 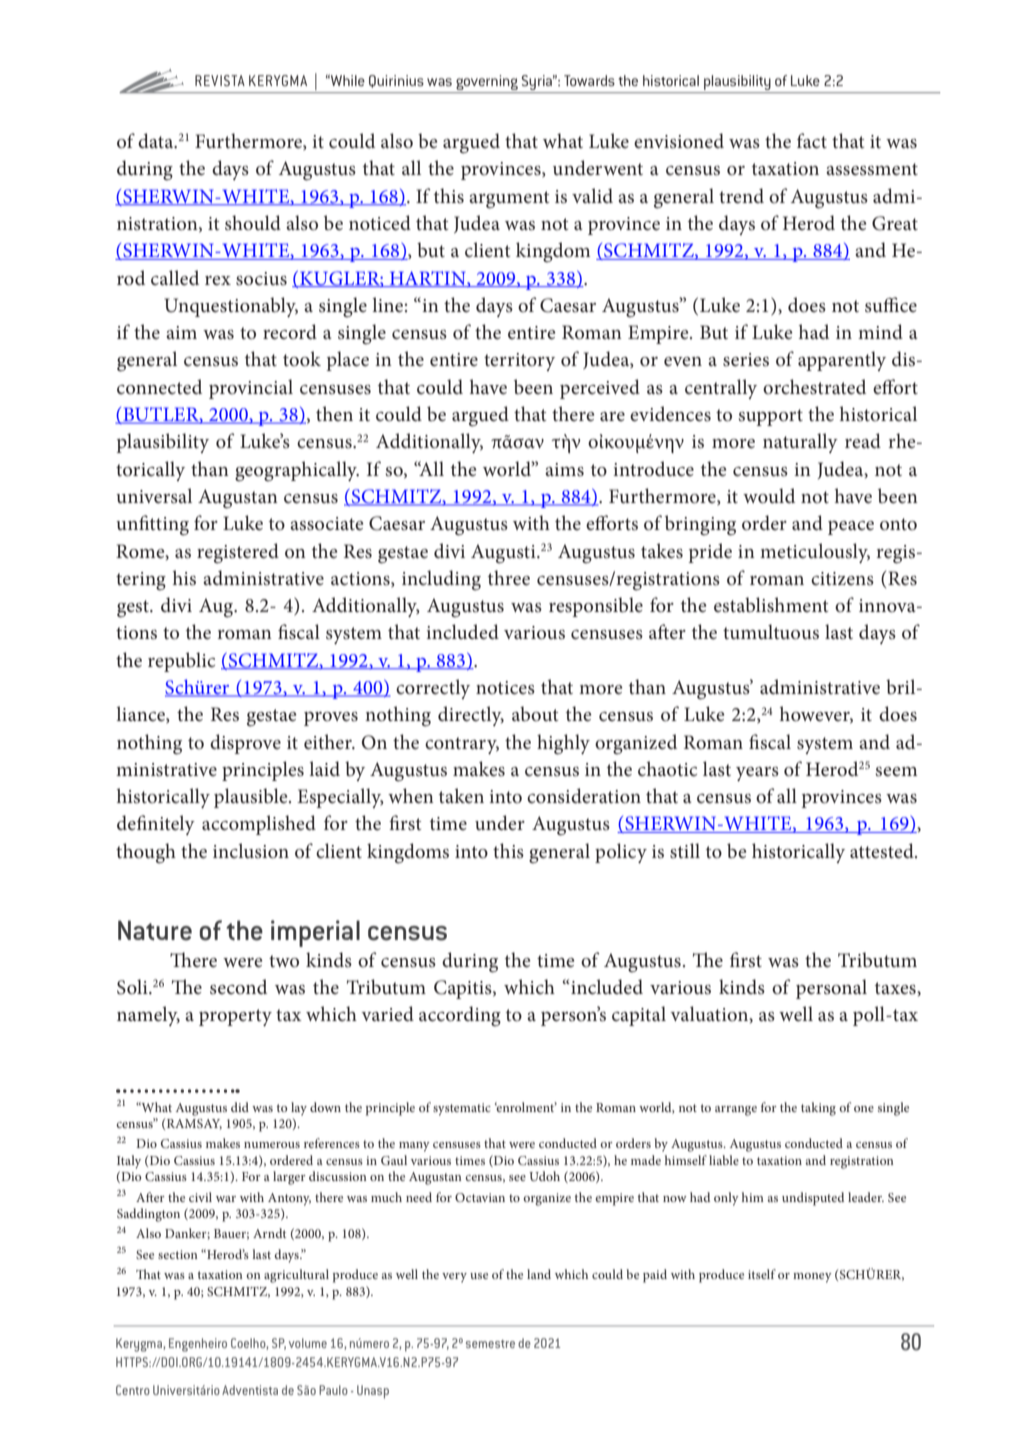 I want to click on Capitis, so click(x=464, y=989).
